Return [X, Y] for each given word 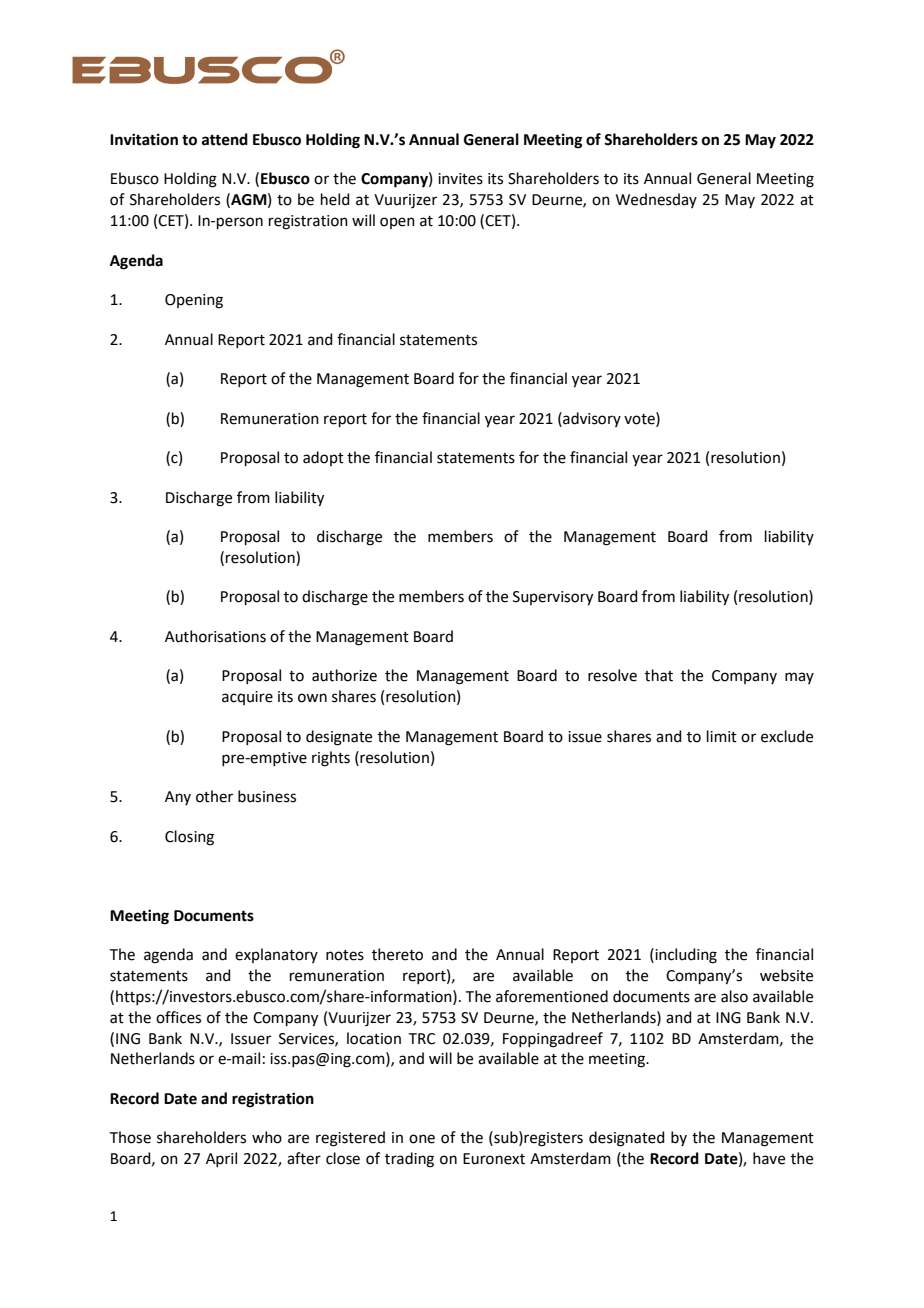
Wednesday [656, 200]
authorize [344, 675]
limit [722, 736]
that [659, 675]
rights [331, 759]
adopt [323, 458]
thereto [397, 954]
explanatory [276, 955]
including [685, 956]
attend [225, 139]
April [221, 1159]
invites [460, 179]
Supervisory [553, 598]
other [214, 796]
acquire [247, 698]
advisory [591, 419]
